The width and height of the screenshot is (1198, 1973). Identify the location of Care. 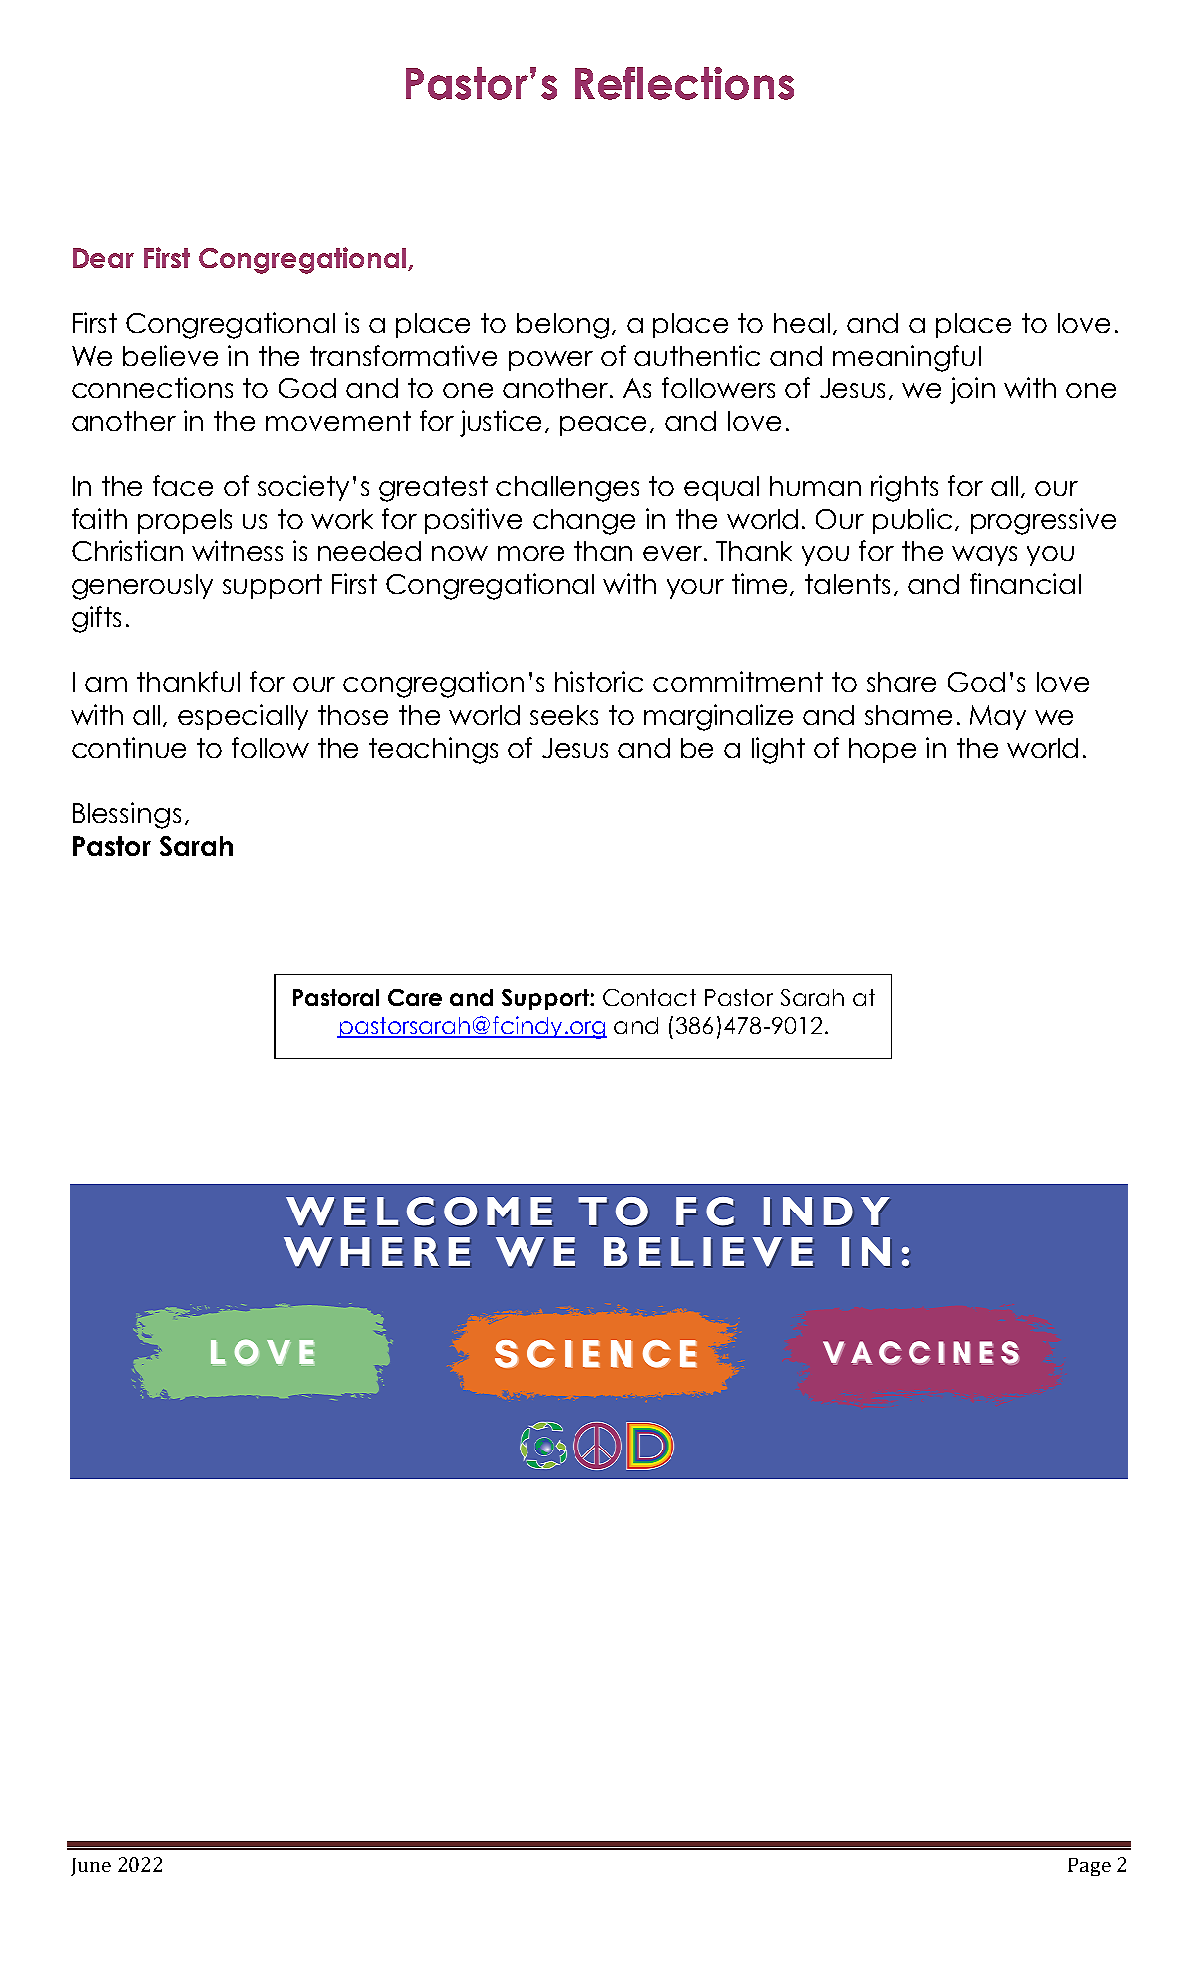
(415, 997).
